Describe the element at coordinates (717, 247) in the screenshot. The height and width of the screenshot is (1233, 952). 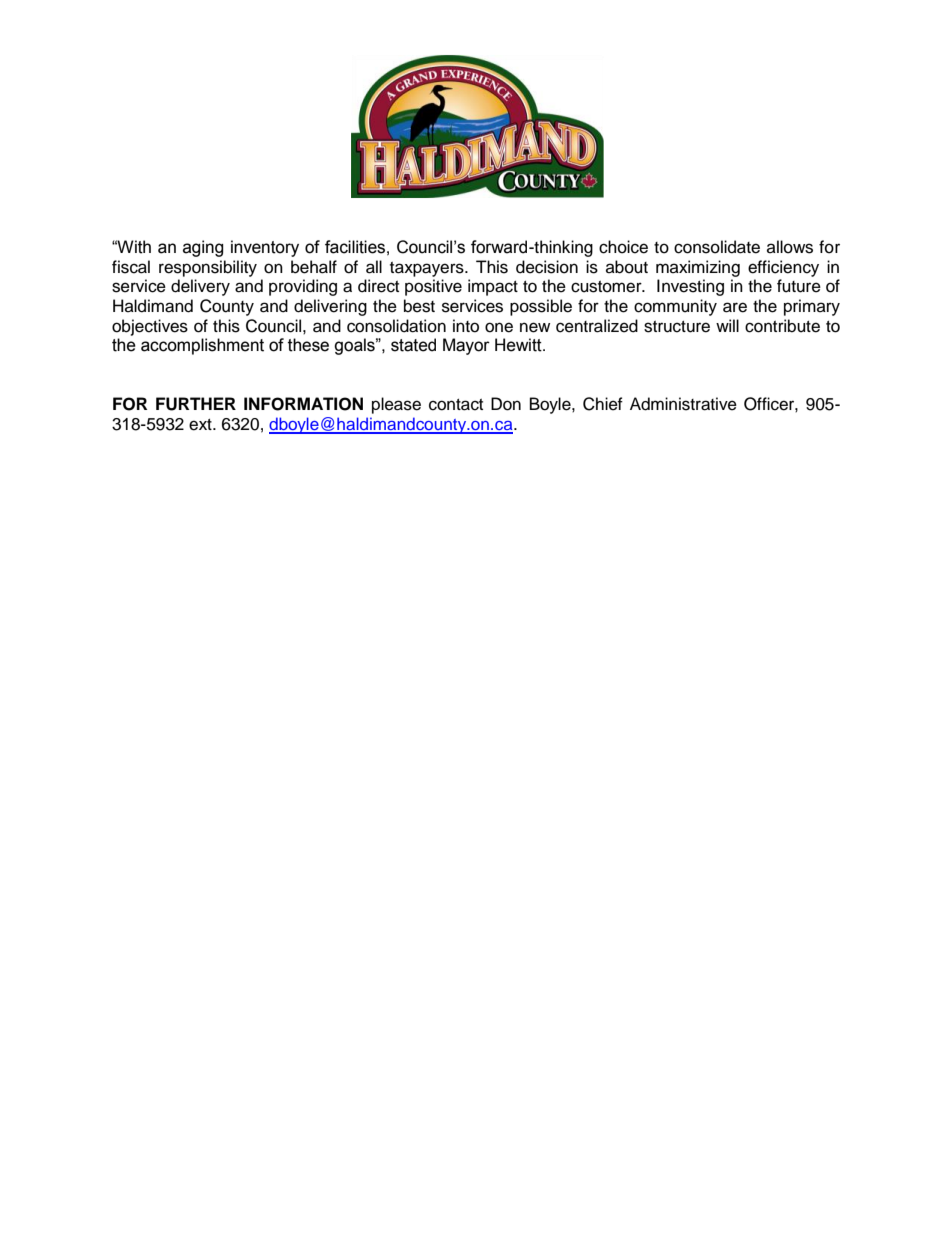
I see `consolidate` at that location.
